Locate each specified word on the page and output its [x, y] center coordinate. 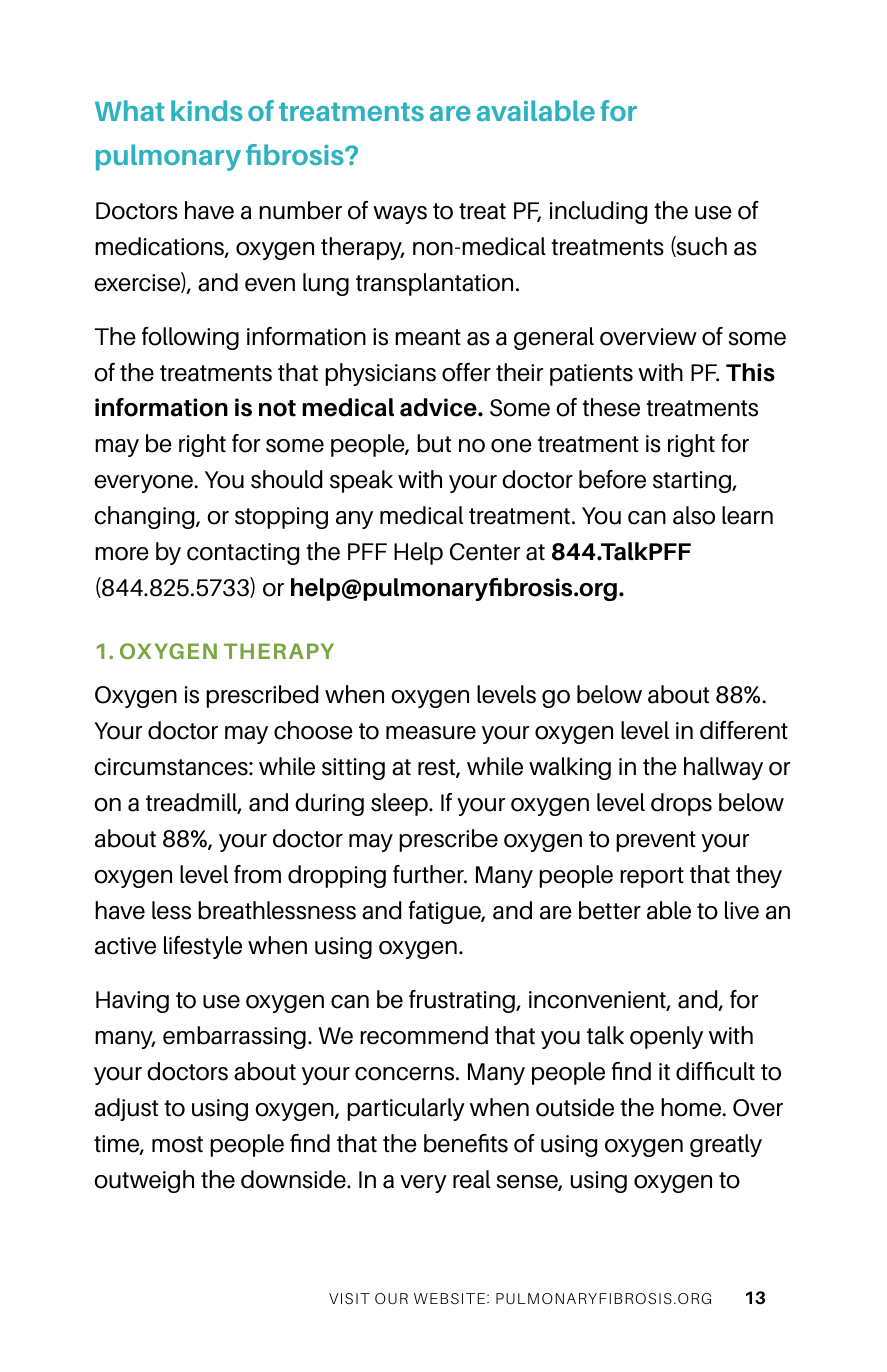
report [652, 877]
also [694, 515]
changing [145, 517]
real [471, 1179]
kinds [207, 110]
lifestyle [203, 947]
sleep [400, 804]
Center [485, 552]
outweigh [144, 1181]
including [598, 212]
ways [400, 215]
